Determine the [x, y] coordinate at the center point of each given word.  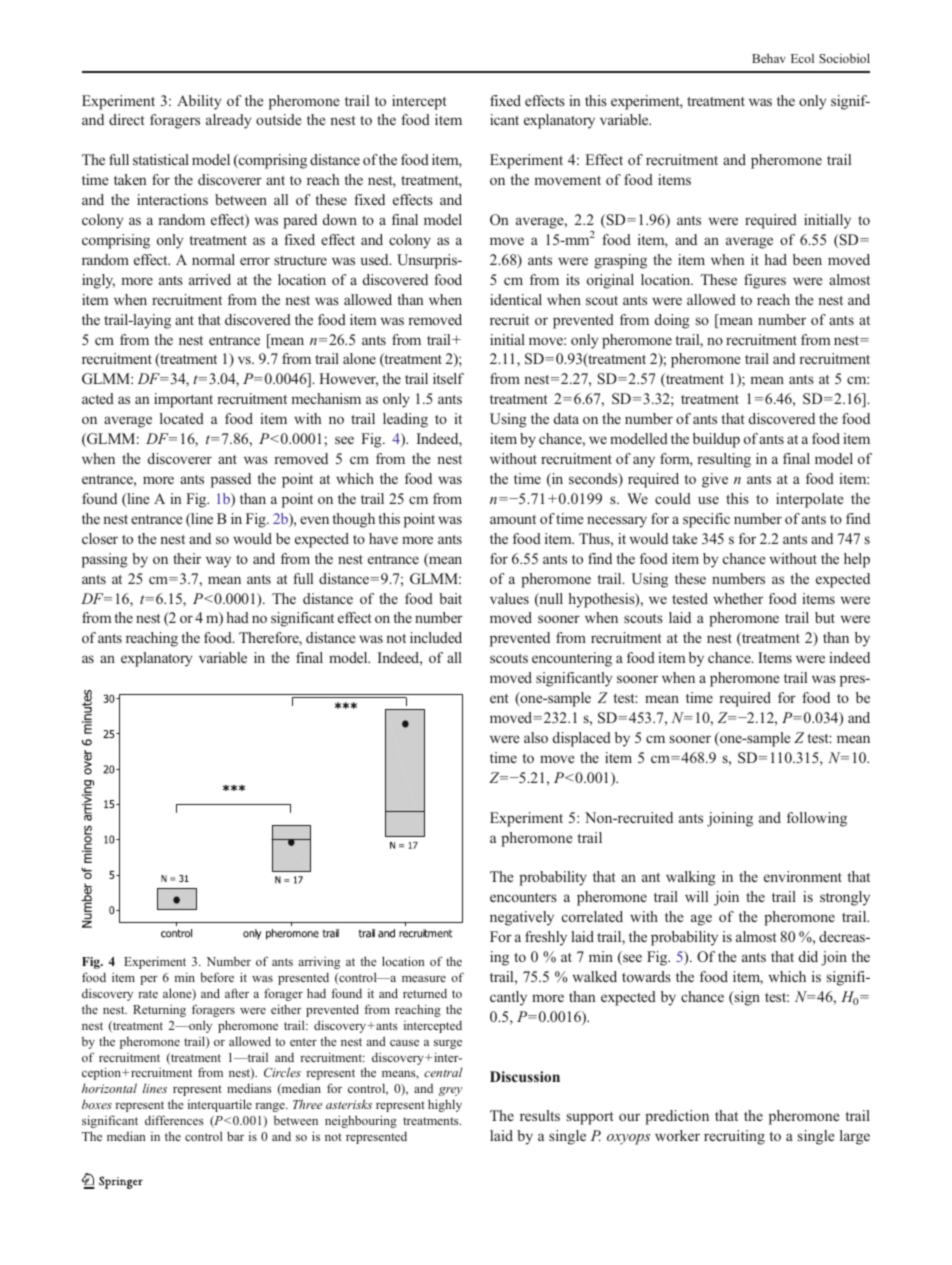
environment [803, 876]
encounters [523, 897]
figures [765, 281]
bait [450, 598]
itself [448, 378]
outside [278, 119]
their [187, 558]
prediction [677, 1117]
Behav [769, 58]
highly [445, 1105]
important [183, 400]
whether [738, 598]
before [217, 977]
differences [174, 1120]
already [228, 121]
